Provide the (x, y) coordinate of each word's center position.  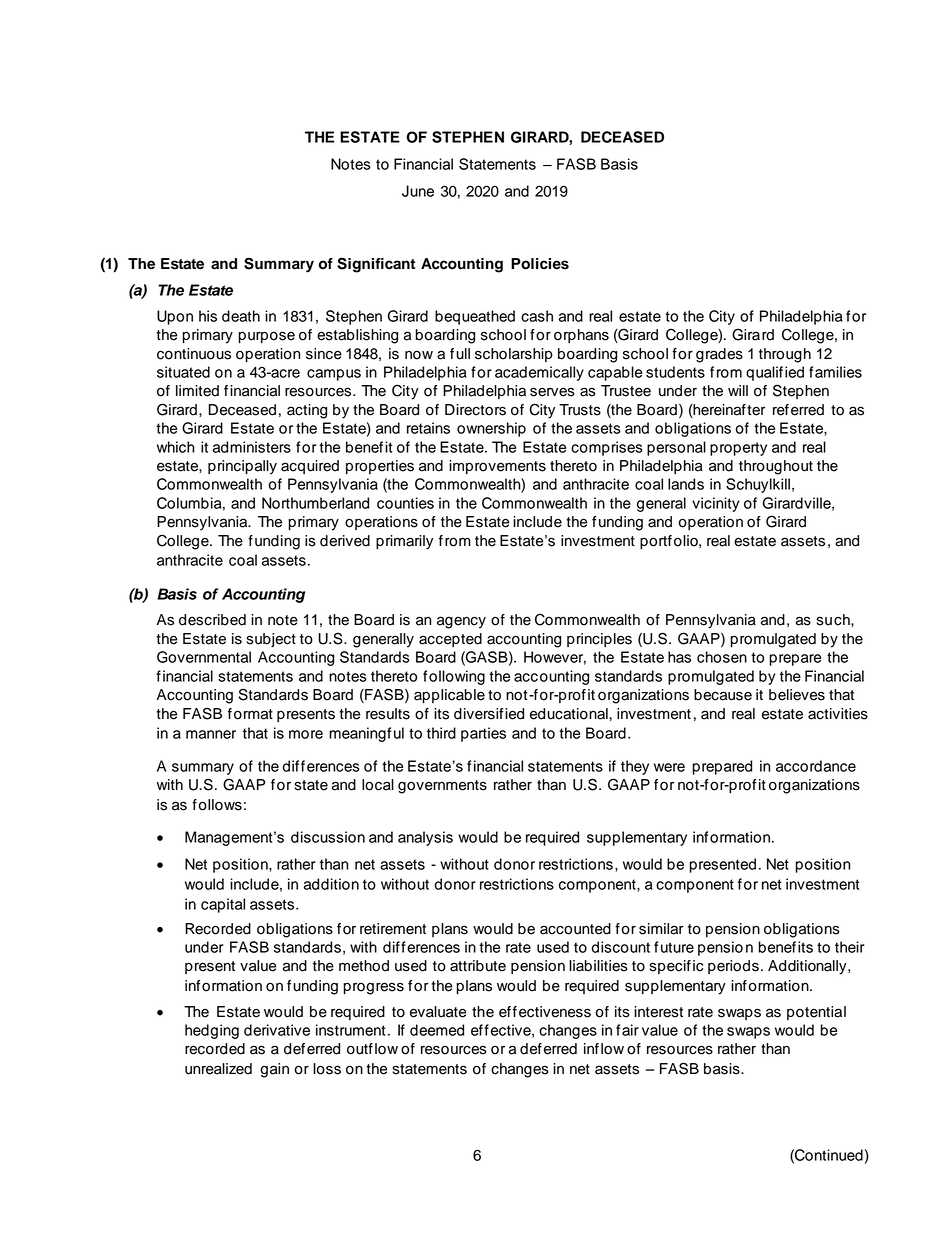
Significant (376, 265)
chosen (722, 657)
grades (719, 355)
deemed (437, 1030)
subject (271, 640)
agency (461, 622)
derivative (277, 1030)
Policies (540, 264)
